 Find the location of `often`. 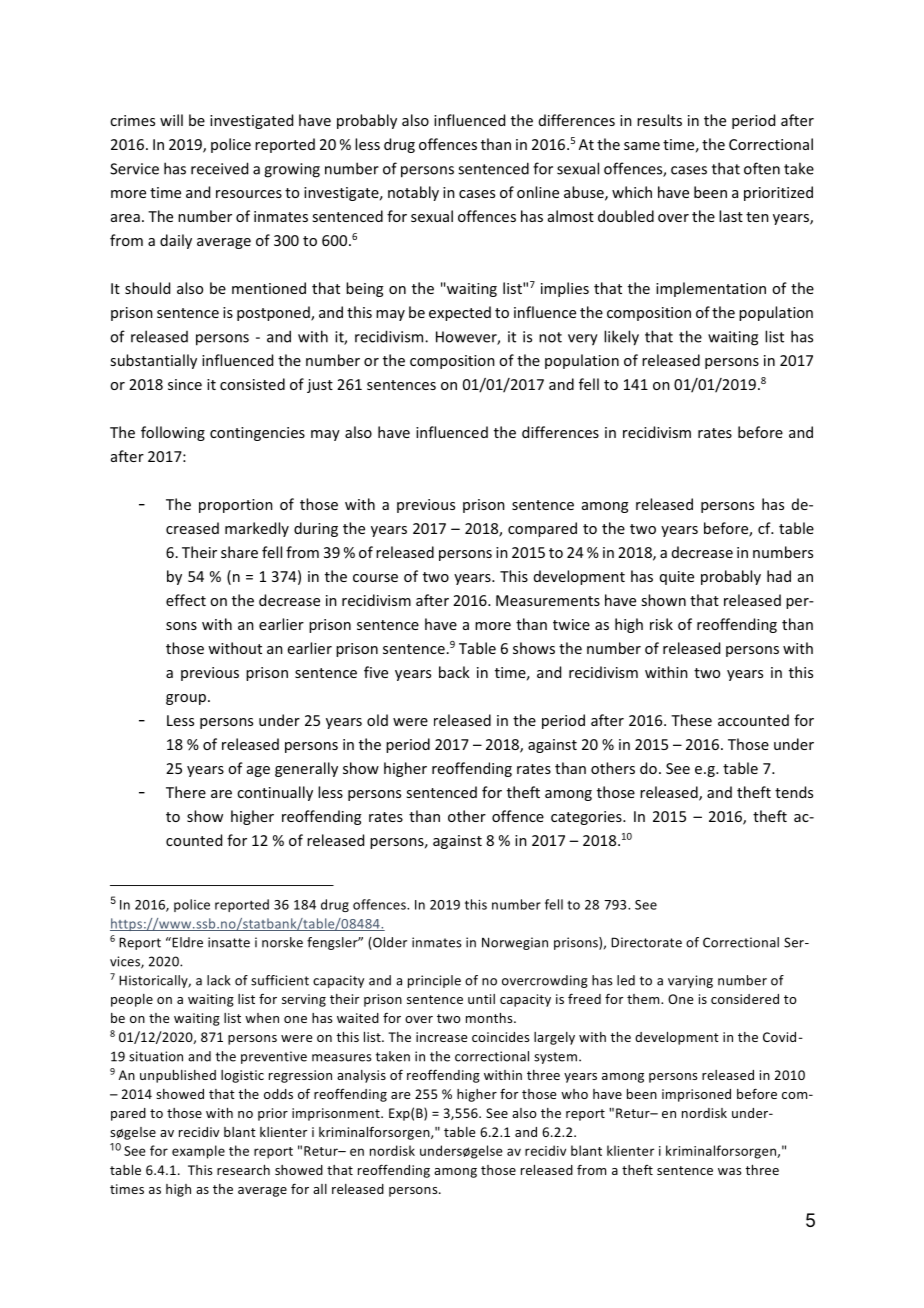

often is located at coordinates (762, 168).
